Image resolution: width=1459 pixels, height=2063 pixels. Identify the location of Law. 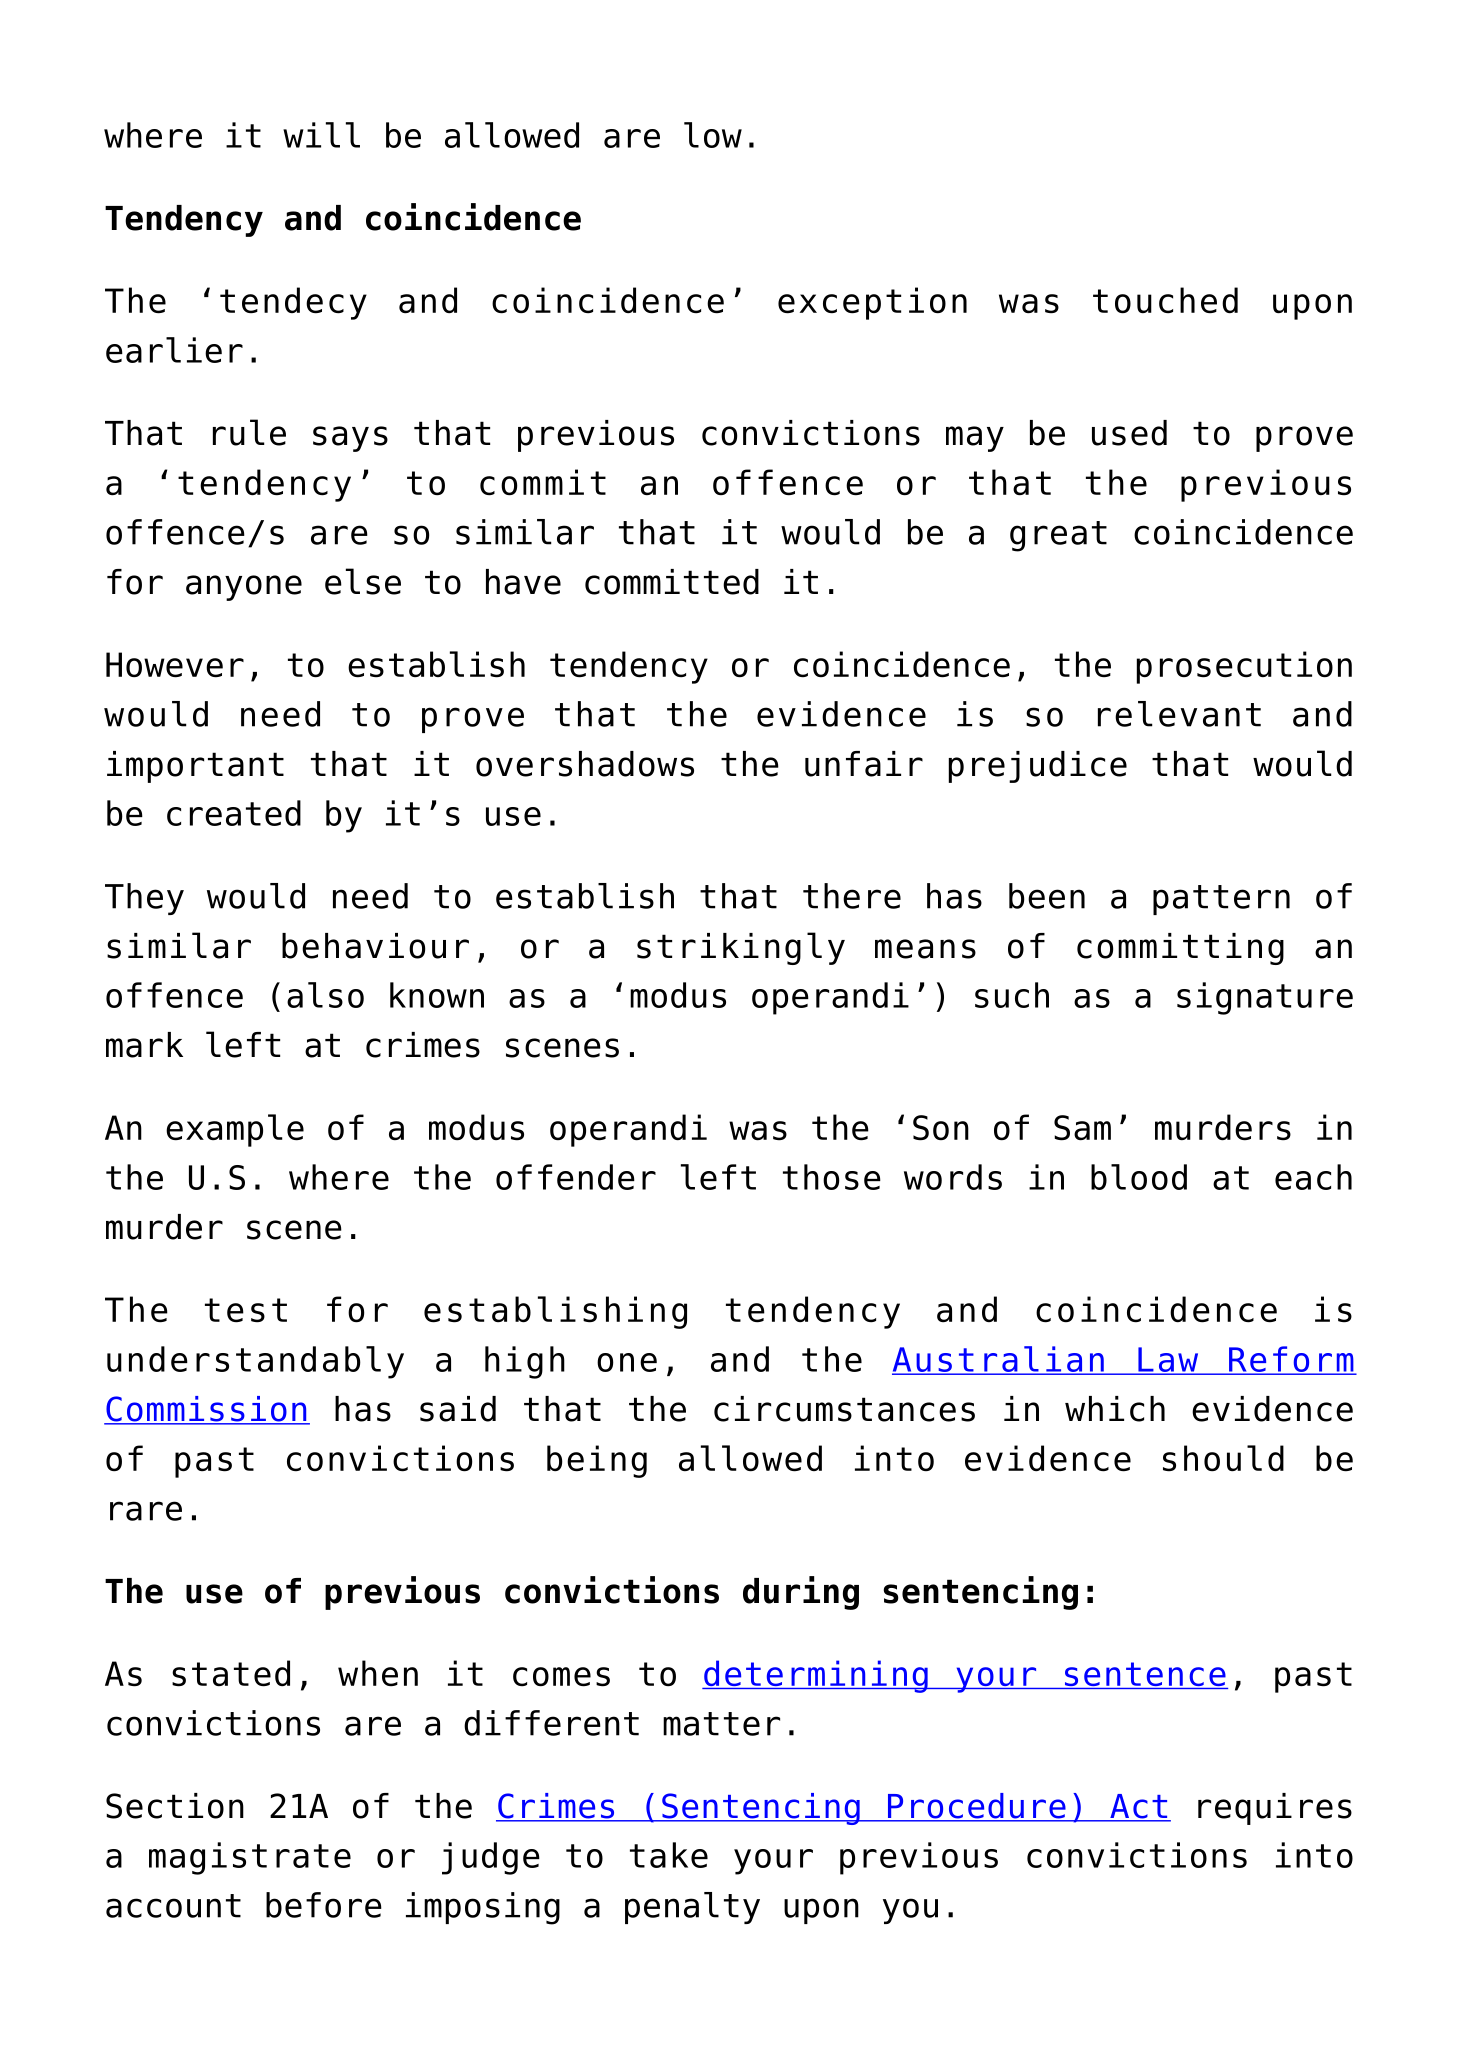
(1168, 1360).
